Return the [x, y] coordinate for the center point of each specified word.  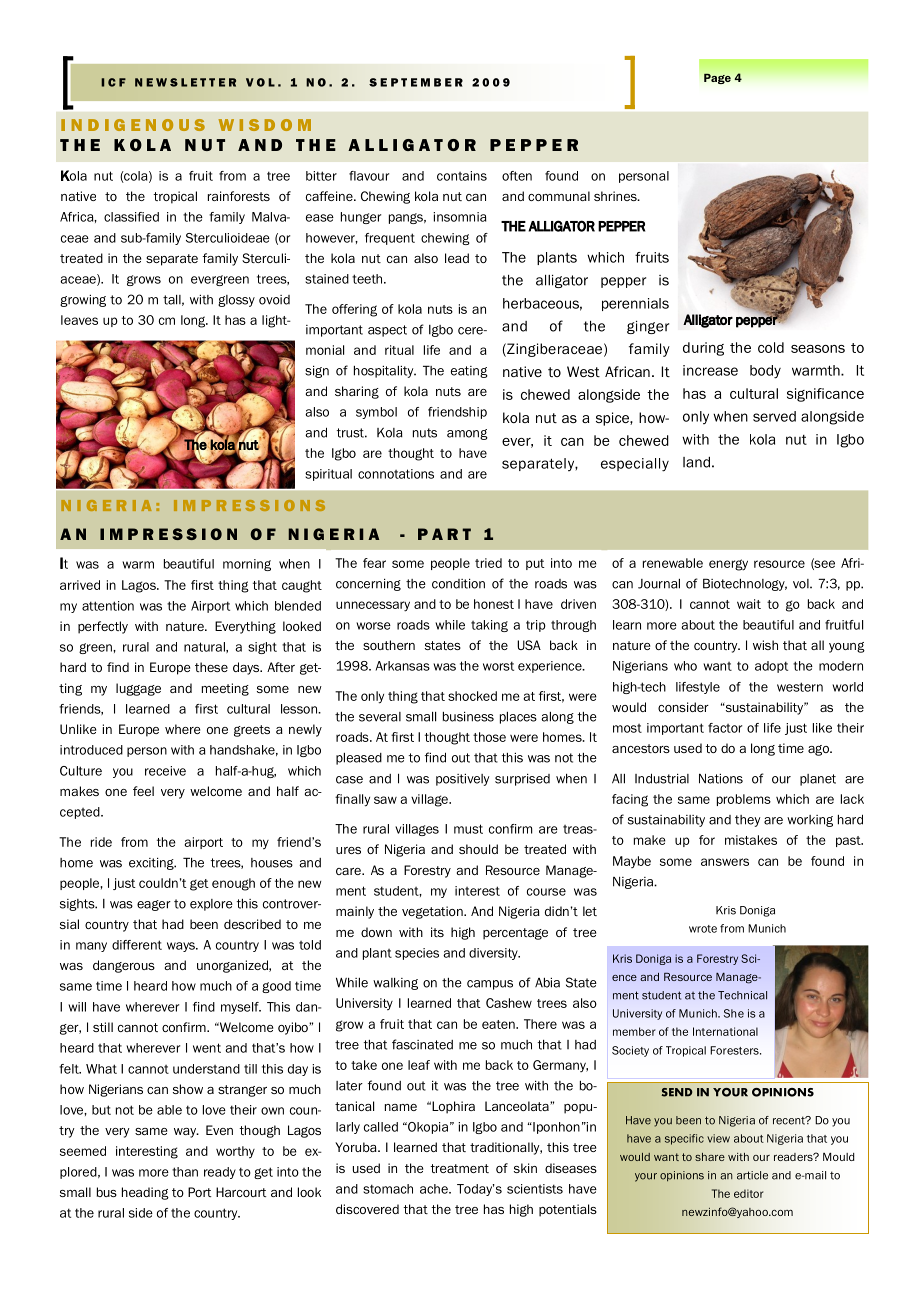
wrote [703, 929]
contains [462, 176]
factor [725, 728]
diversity [494, 954]
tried [488, 563]
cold [771, 347]
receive [165, 771]
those [489, 737]
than [185, 1172]
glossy [236, 301]
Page [717, 78]
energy [728, 565]
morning [247, 565]
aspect [387, 331]
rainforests [239, 196]
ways [182, 947]
